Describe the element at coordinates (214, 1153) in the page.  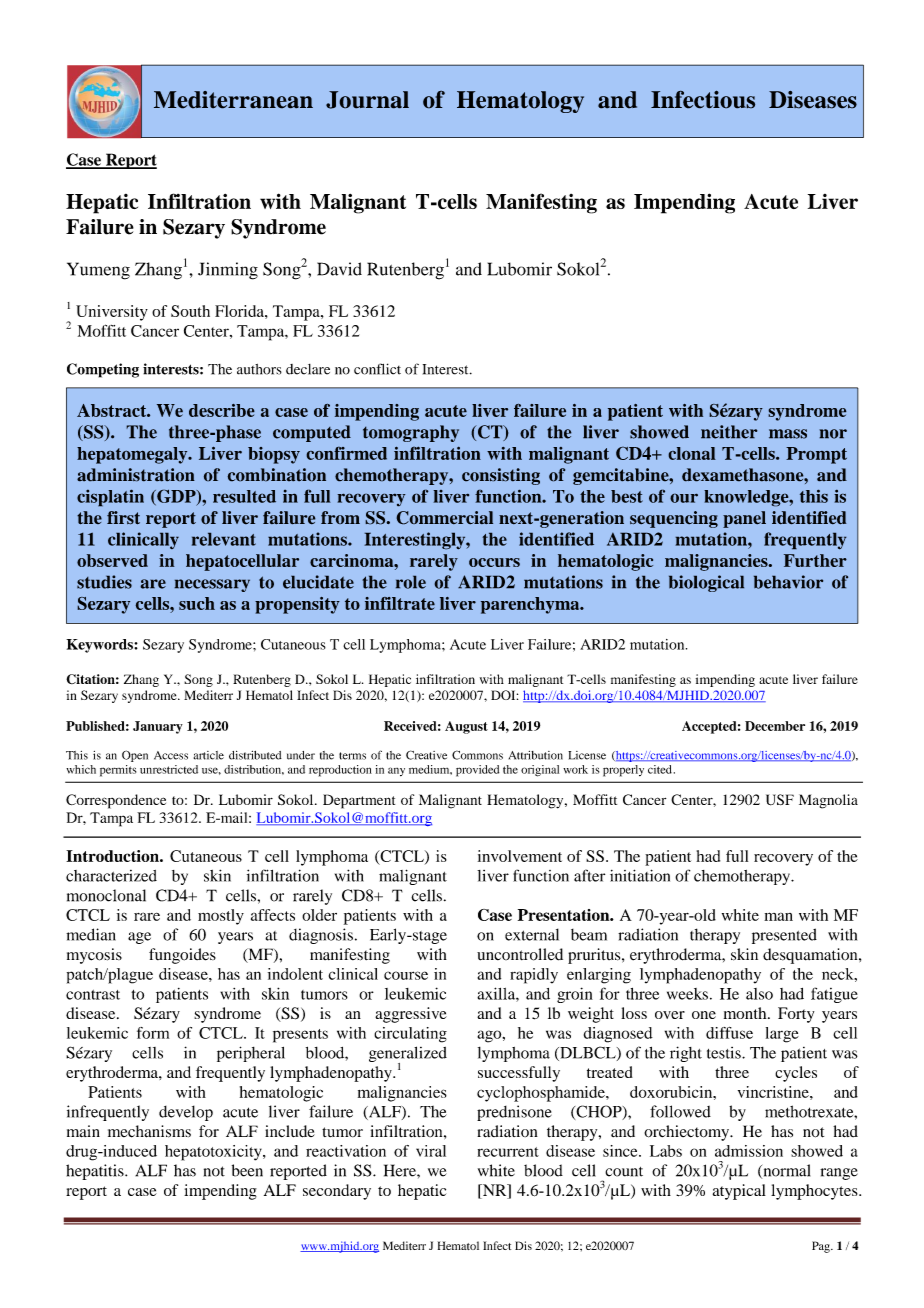
I see `hepatotoxicity` at that location.
